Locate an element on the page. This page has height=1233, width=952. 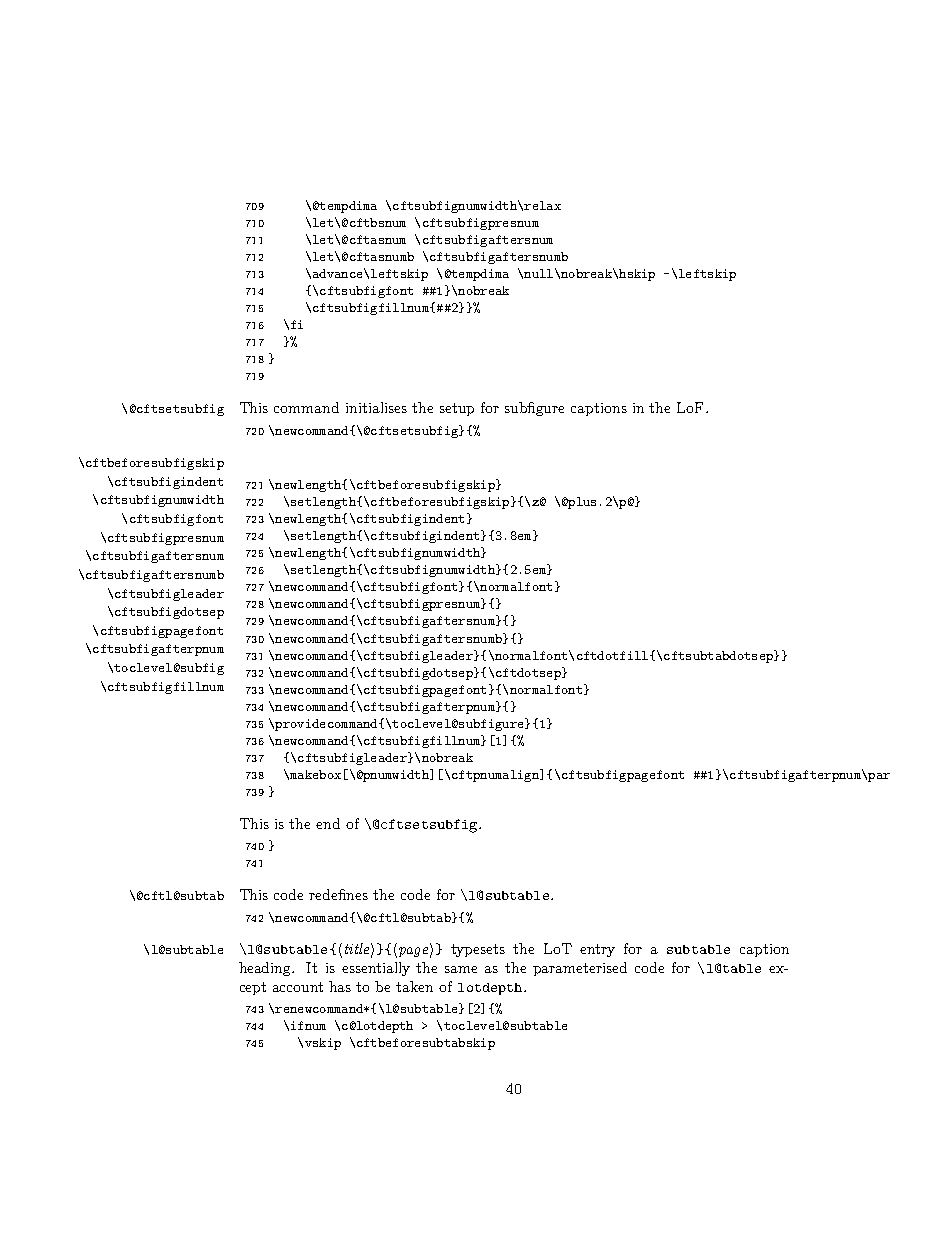
has is located at coordinates (340, 986).
